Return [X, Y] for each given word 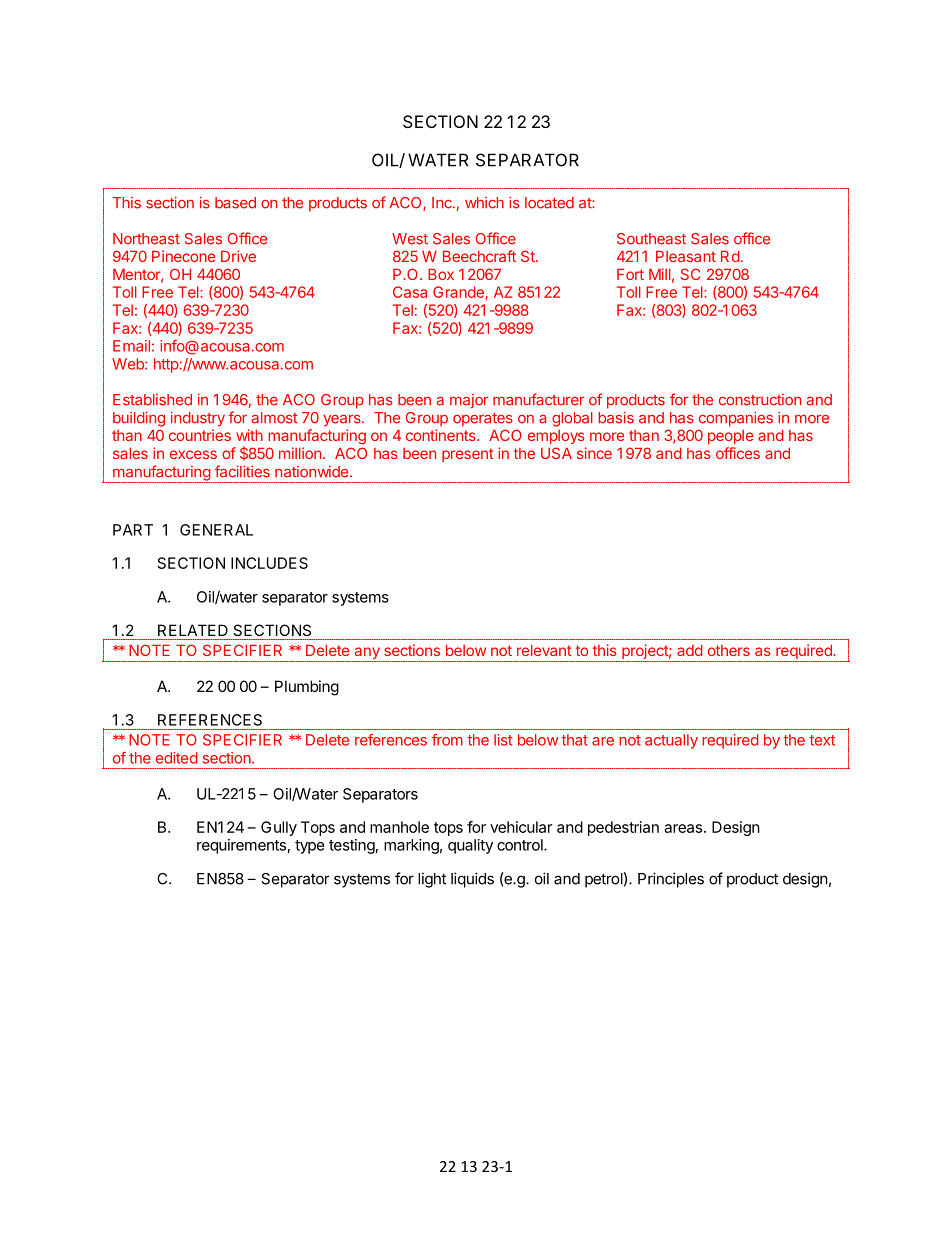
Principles [671, 880]
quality [470, 846]
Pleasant [686, 256]
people [730, 437]
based [235, 203]
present [468, 455]
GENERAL [216, 530]
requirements [241, 846]
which [484, 203]
